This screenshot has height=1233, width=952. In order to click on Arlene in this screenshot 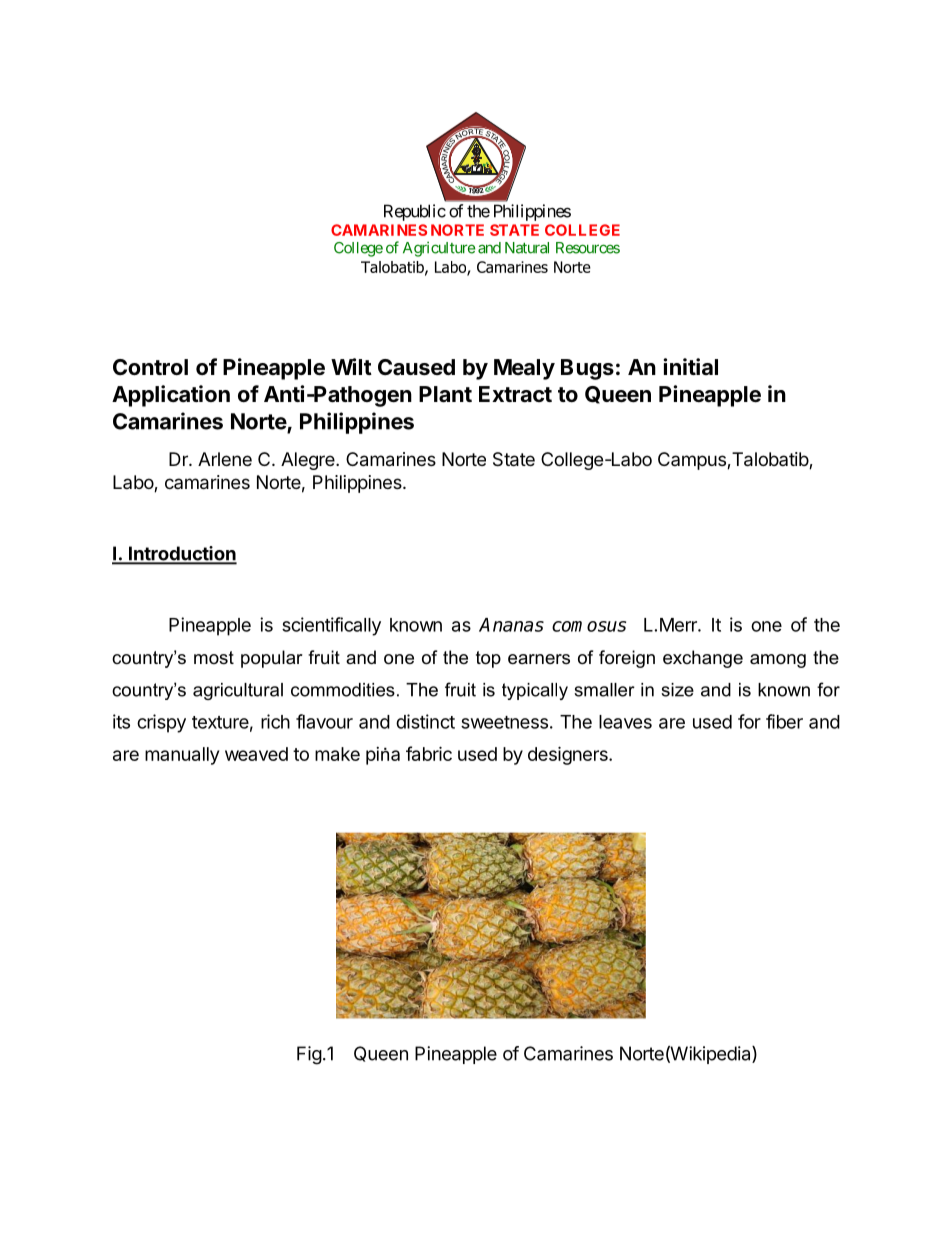, I will do `click(225, 459)`.
